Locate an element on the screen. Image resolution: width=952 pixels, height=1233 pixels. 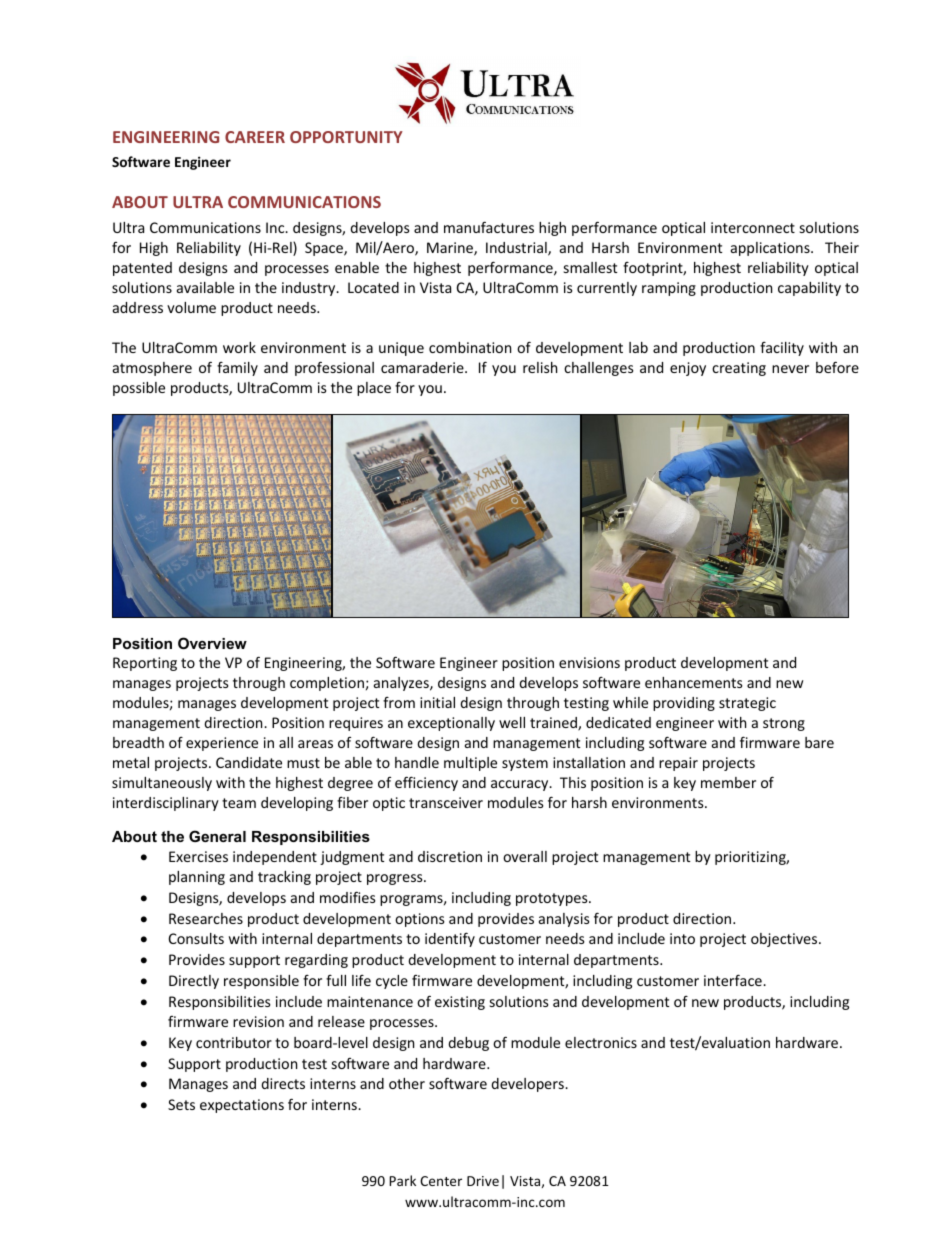
objectives is located at coordinates (785, 940).
